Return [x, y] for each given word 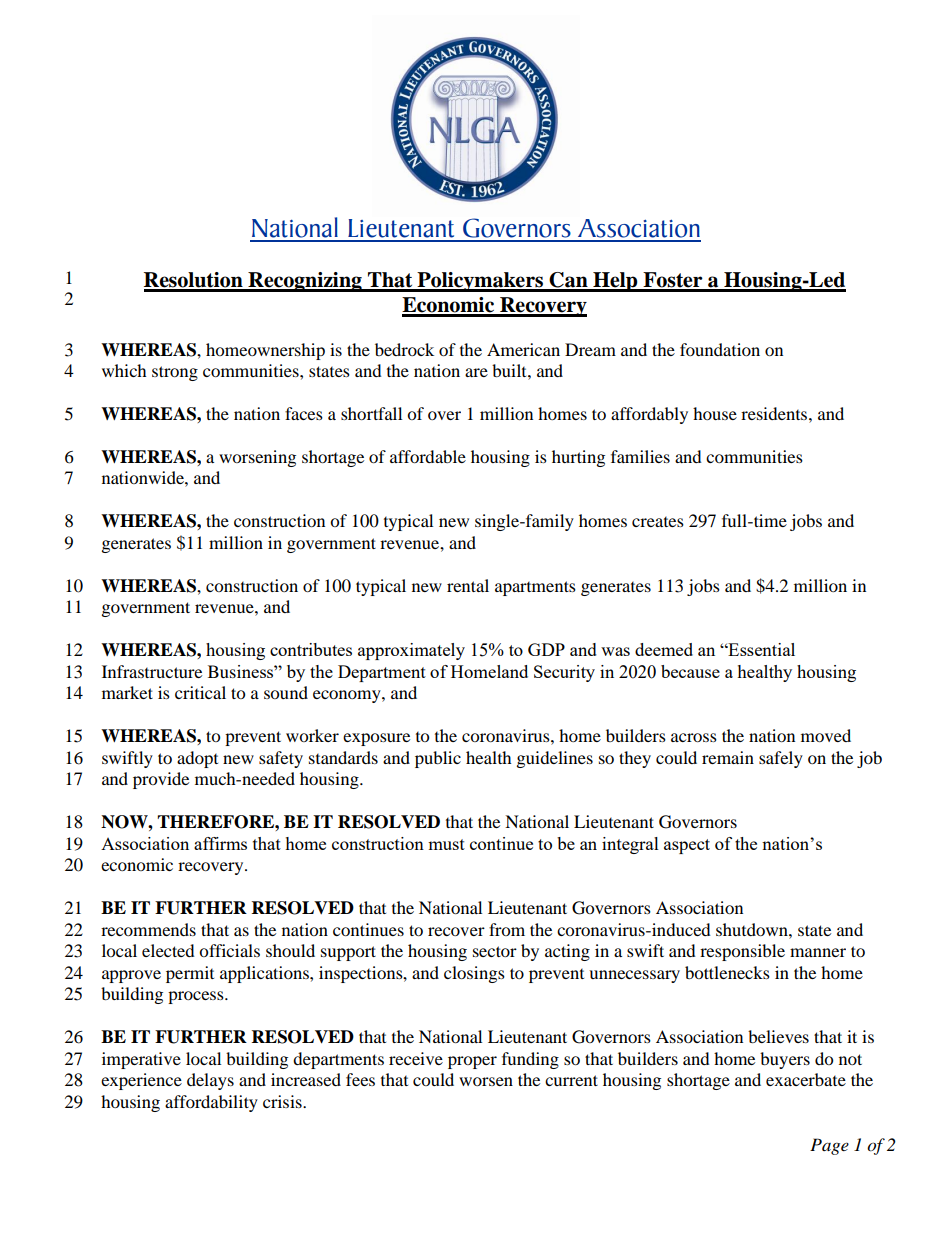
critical [200, 692]
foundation [720, 349]
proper [472, 1062]
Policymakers [480, 282]
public [438, 759]
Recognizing [305, 282]
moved [826, 735]
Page [829, 1146]
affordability [211, 1103]
